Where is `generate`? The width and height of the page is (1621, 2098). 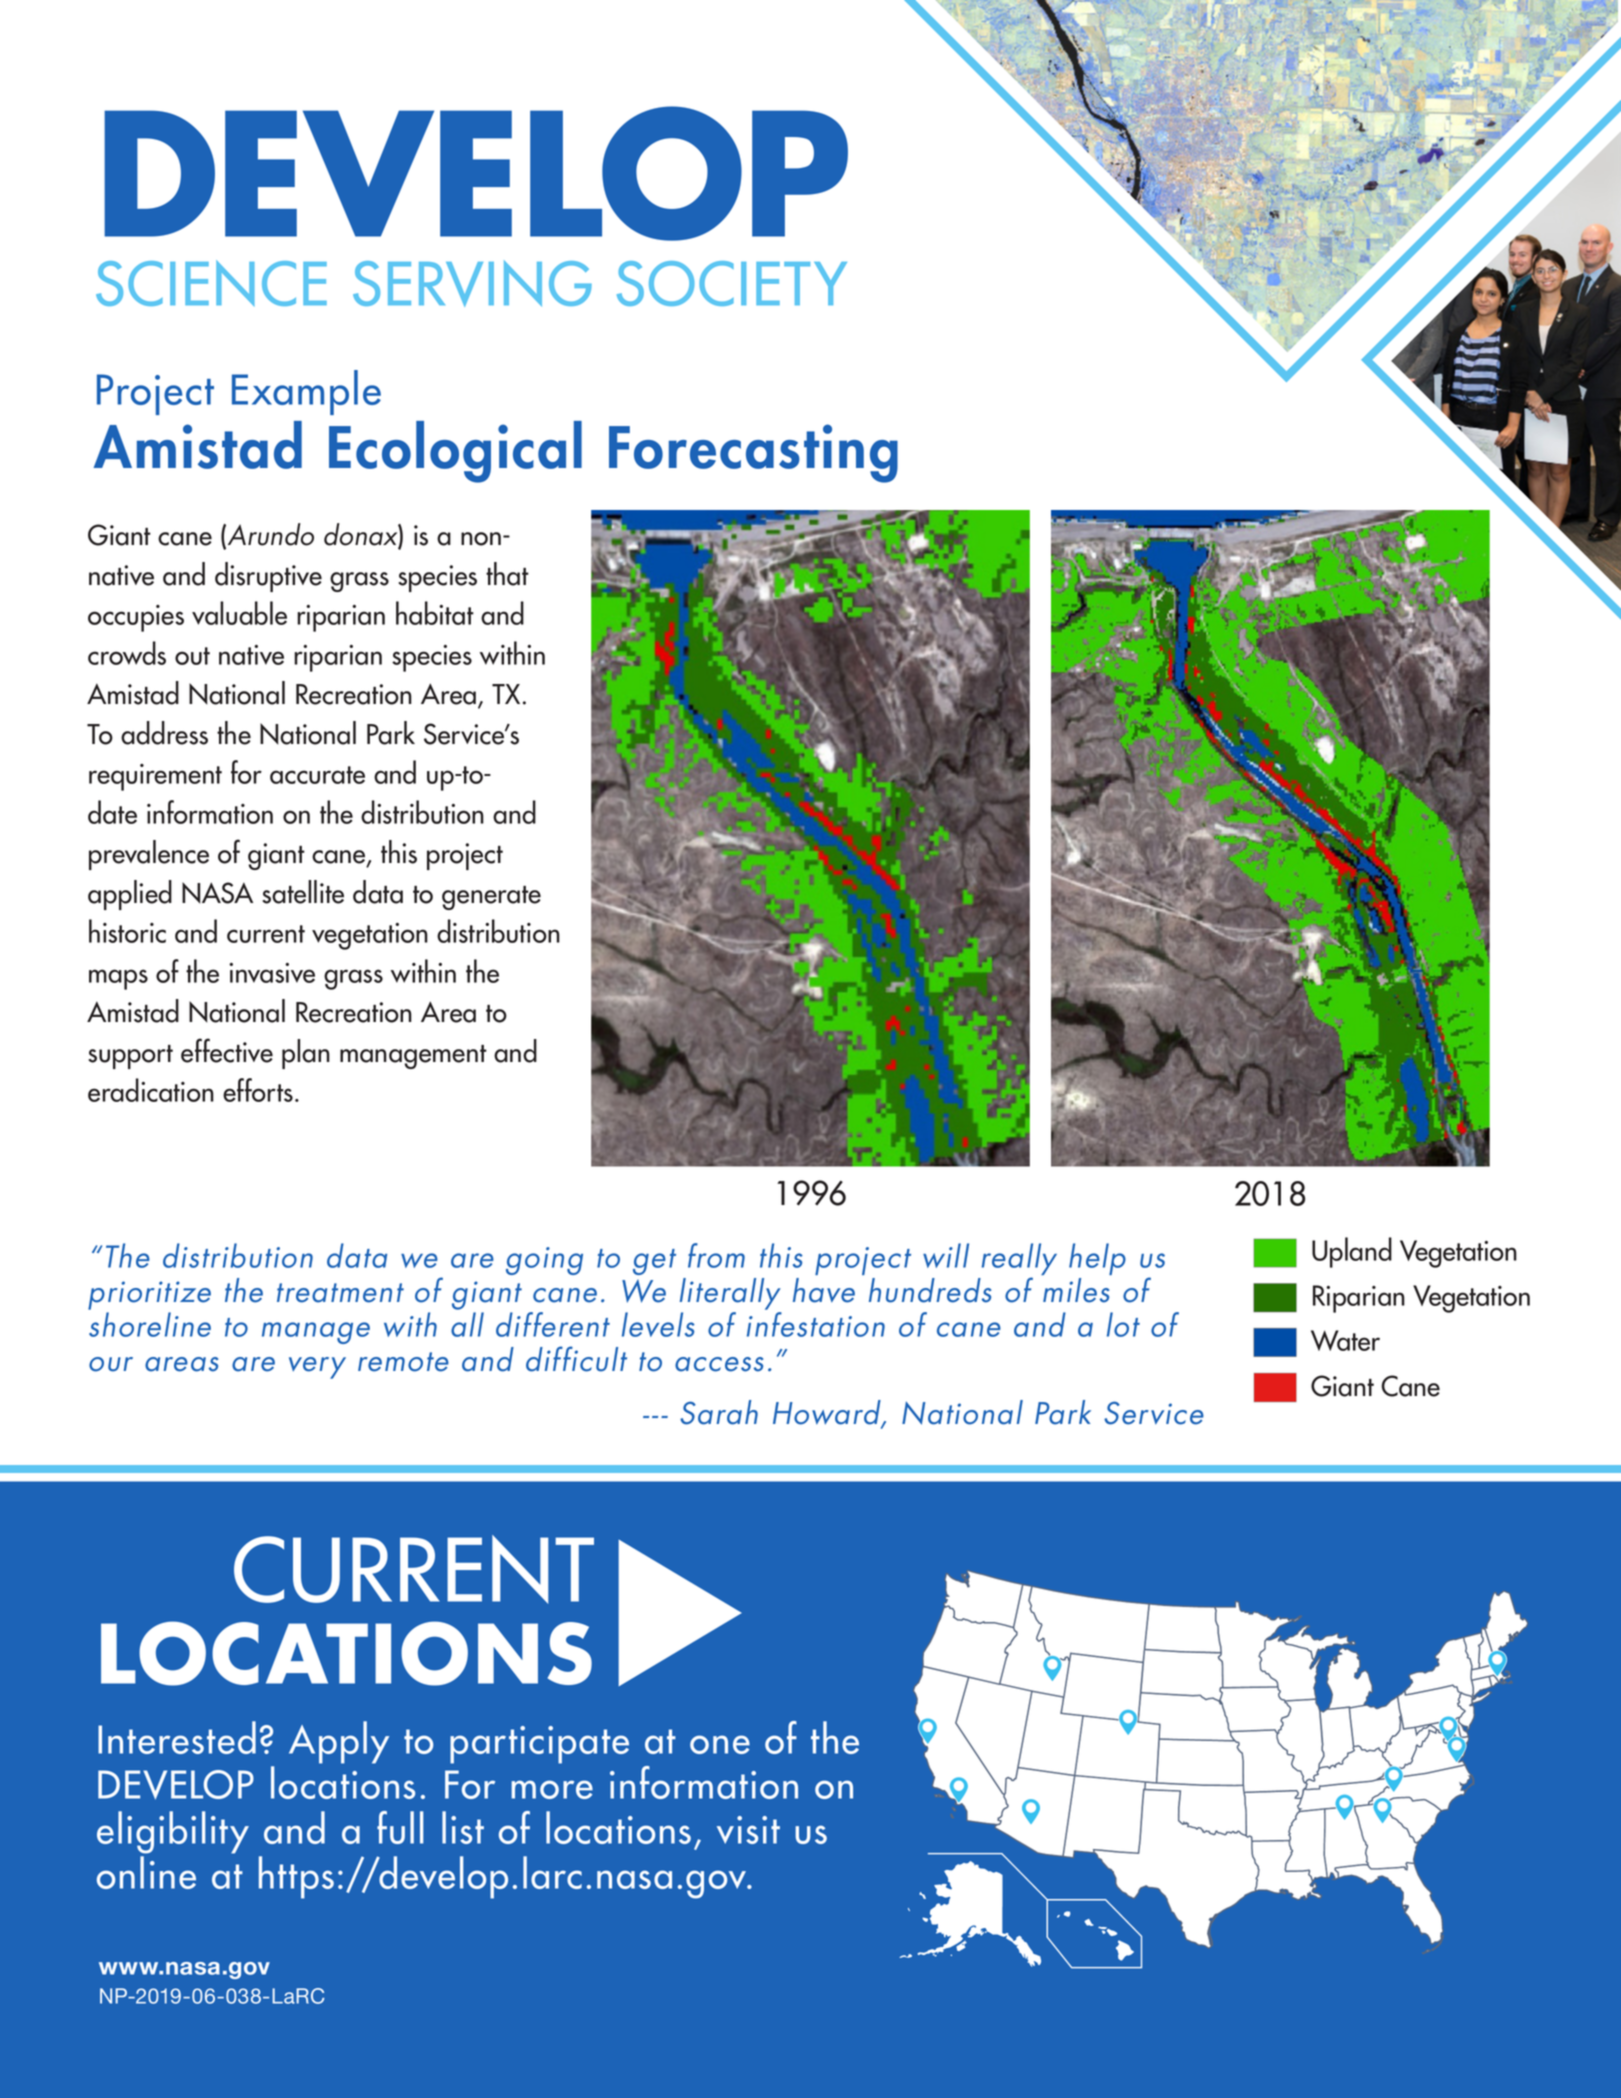
generate is located at coordinates (491, 898).
